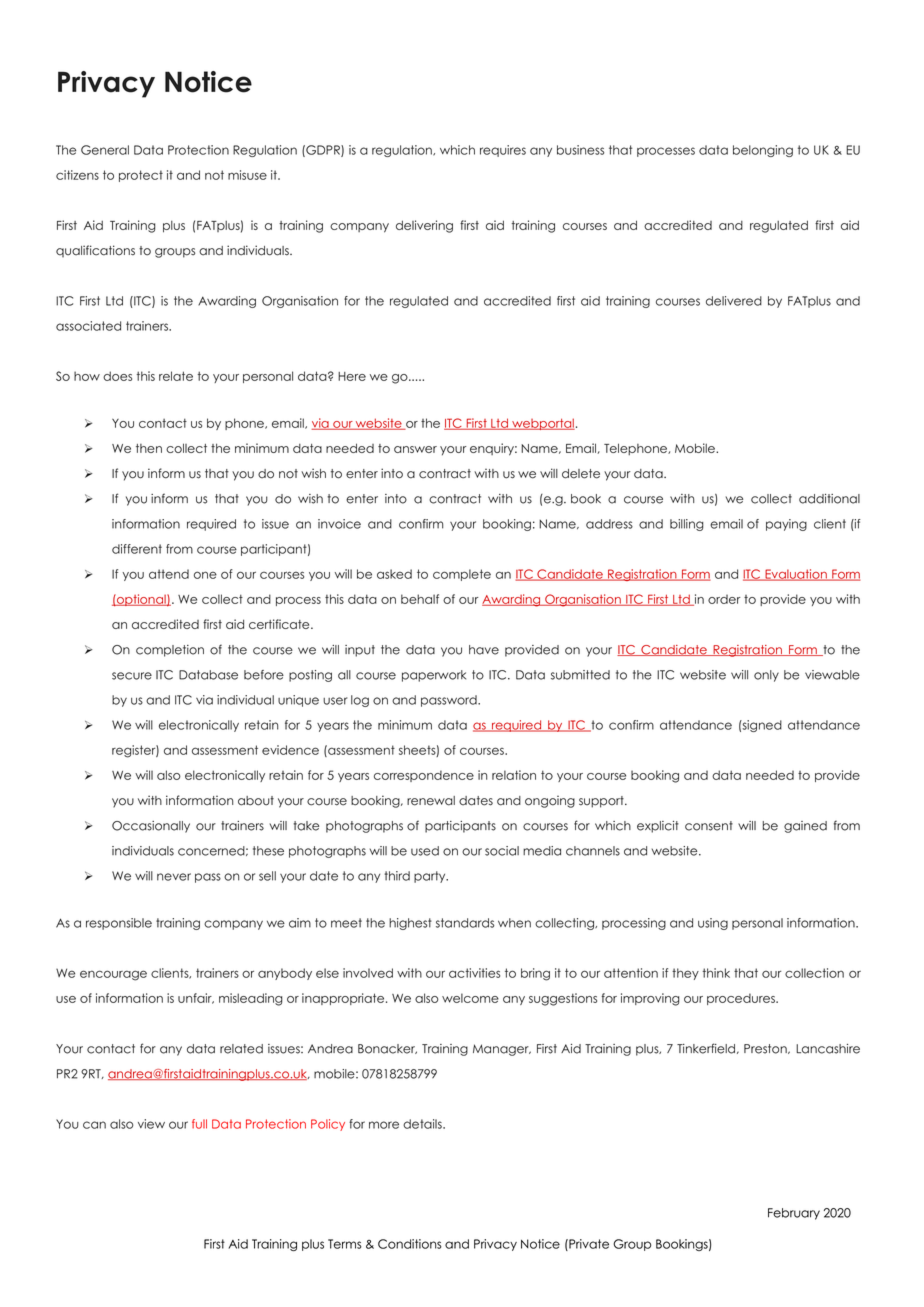  I want to click on full, so click(199, 1124).
